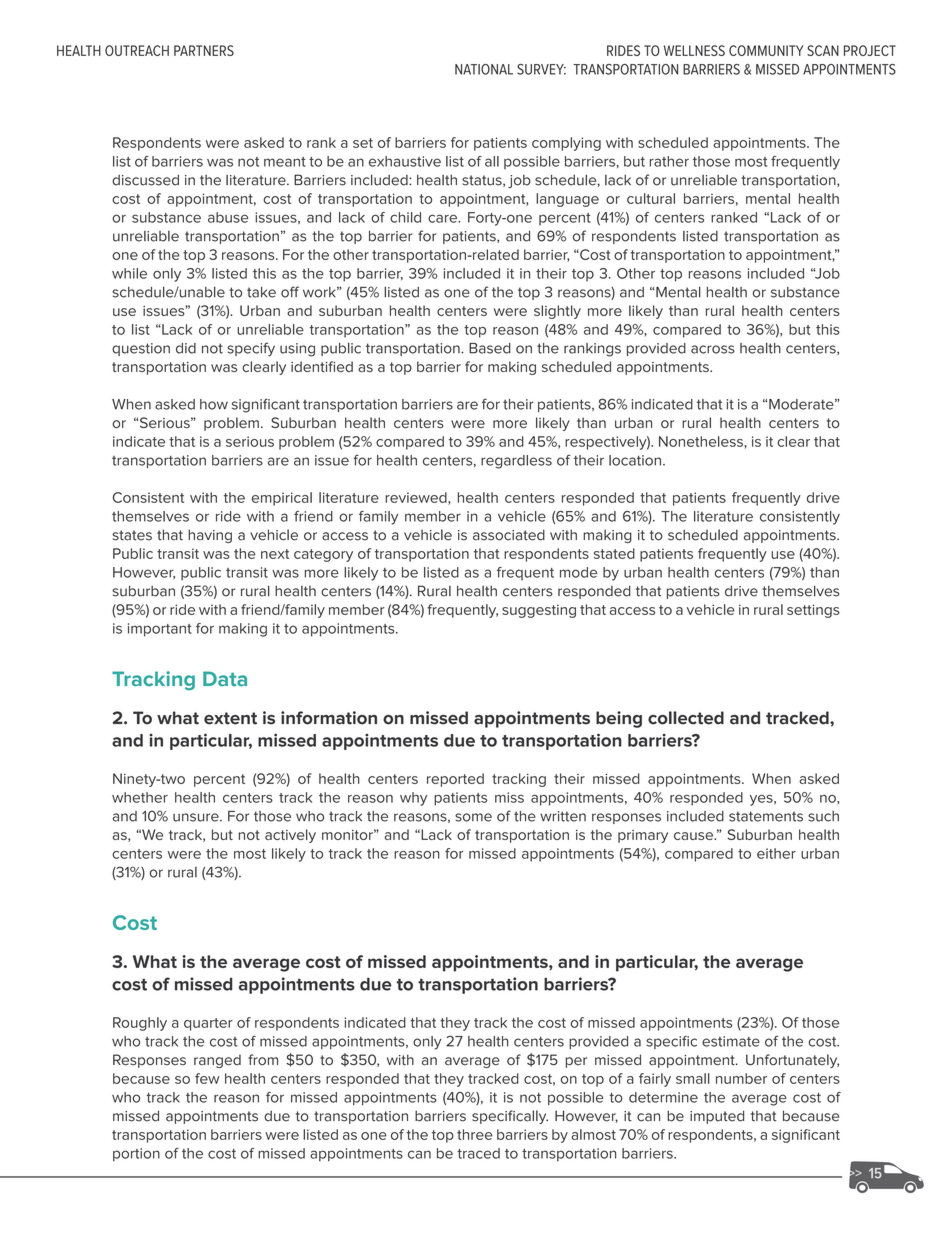 Image resolution: width=952 pixels, height=1233 pixels. What do you see at coordinates (484, 69) in the page?
I see `NATIONAL` at bounding box center [484, 69].
